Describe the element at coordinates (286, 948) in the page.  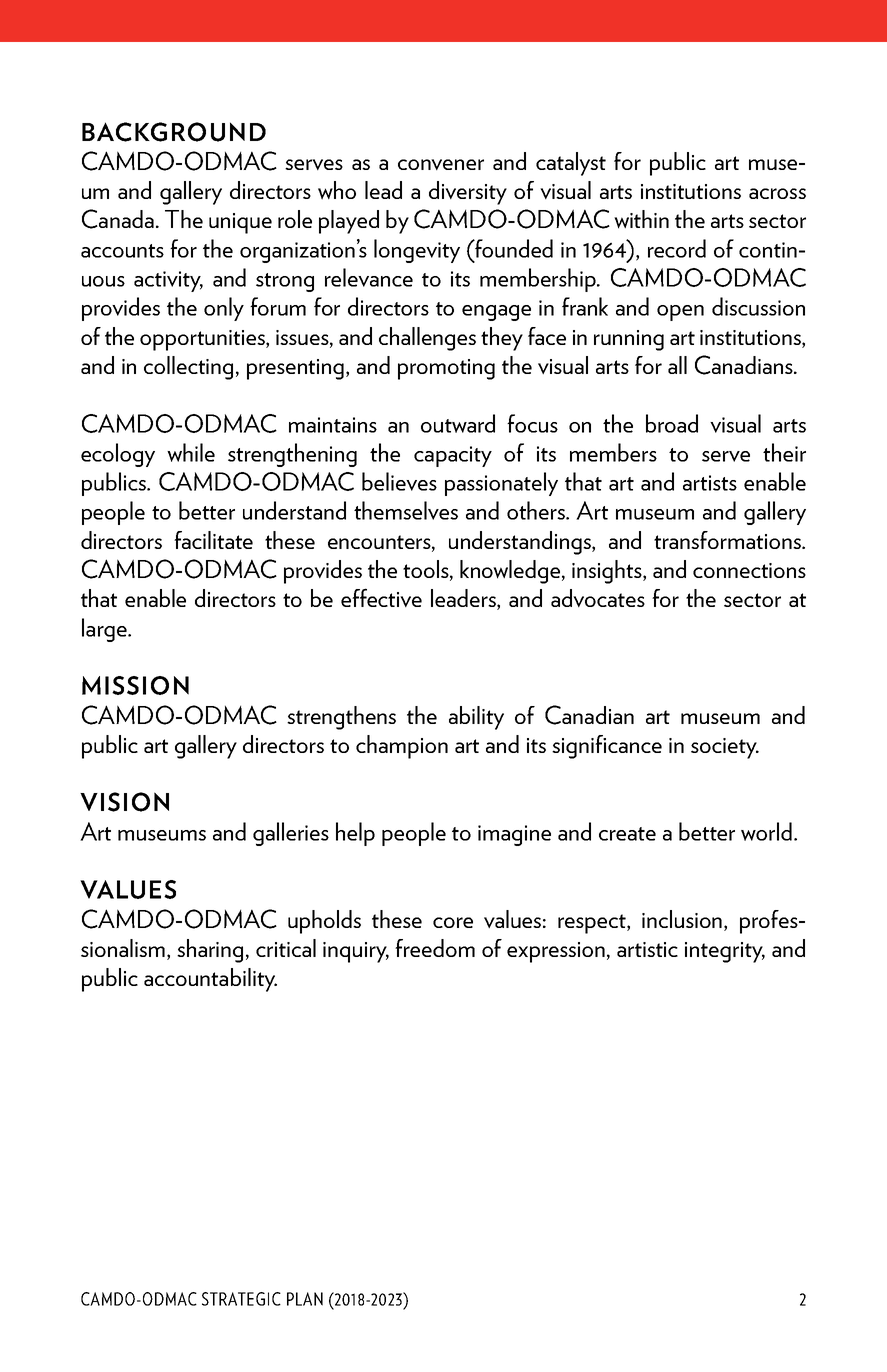
I see `critical` at that location.
